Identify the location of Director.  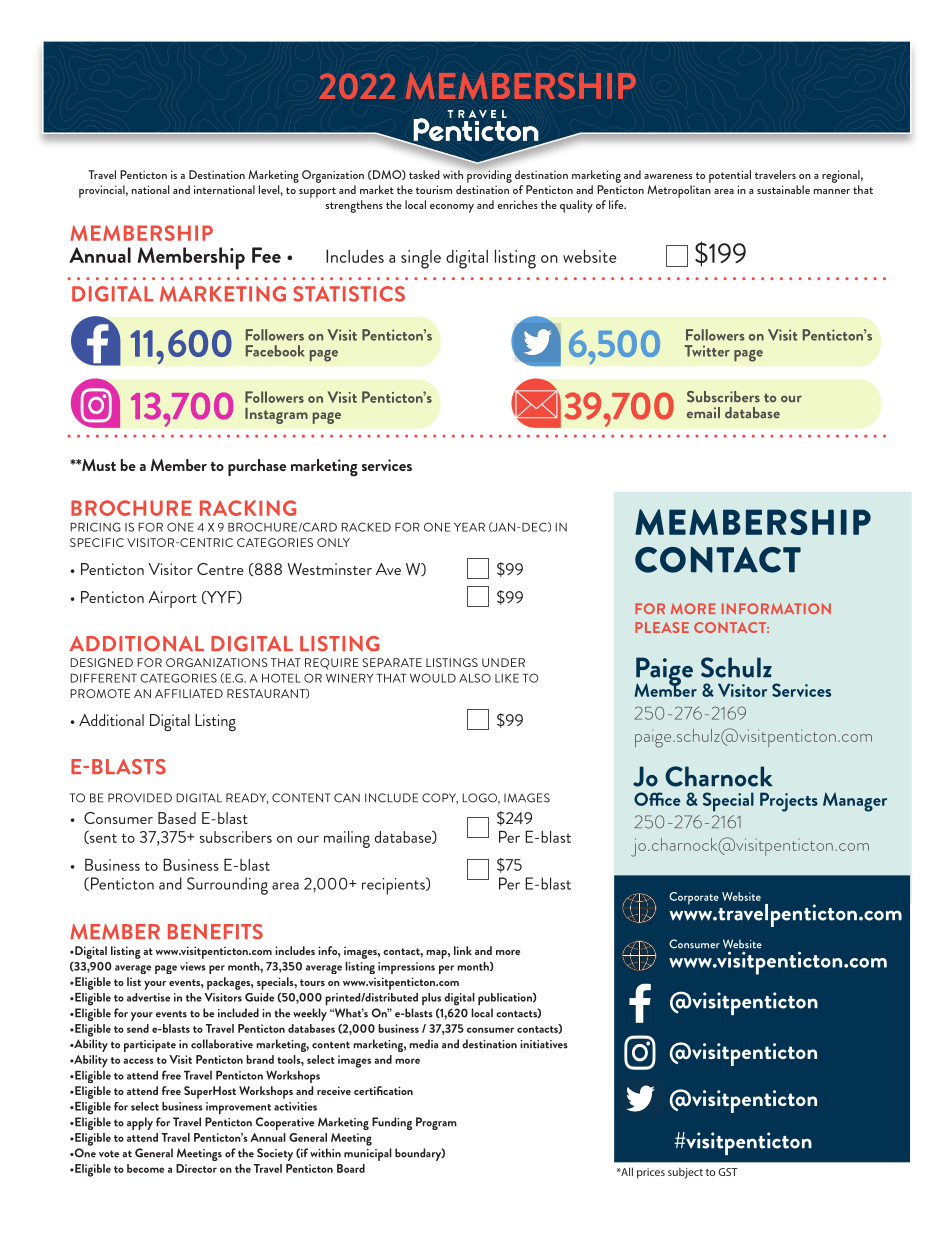
(196, 1168).
